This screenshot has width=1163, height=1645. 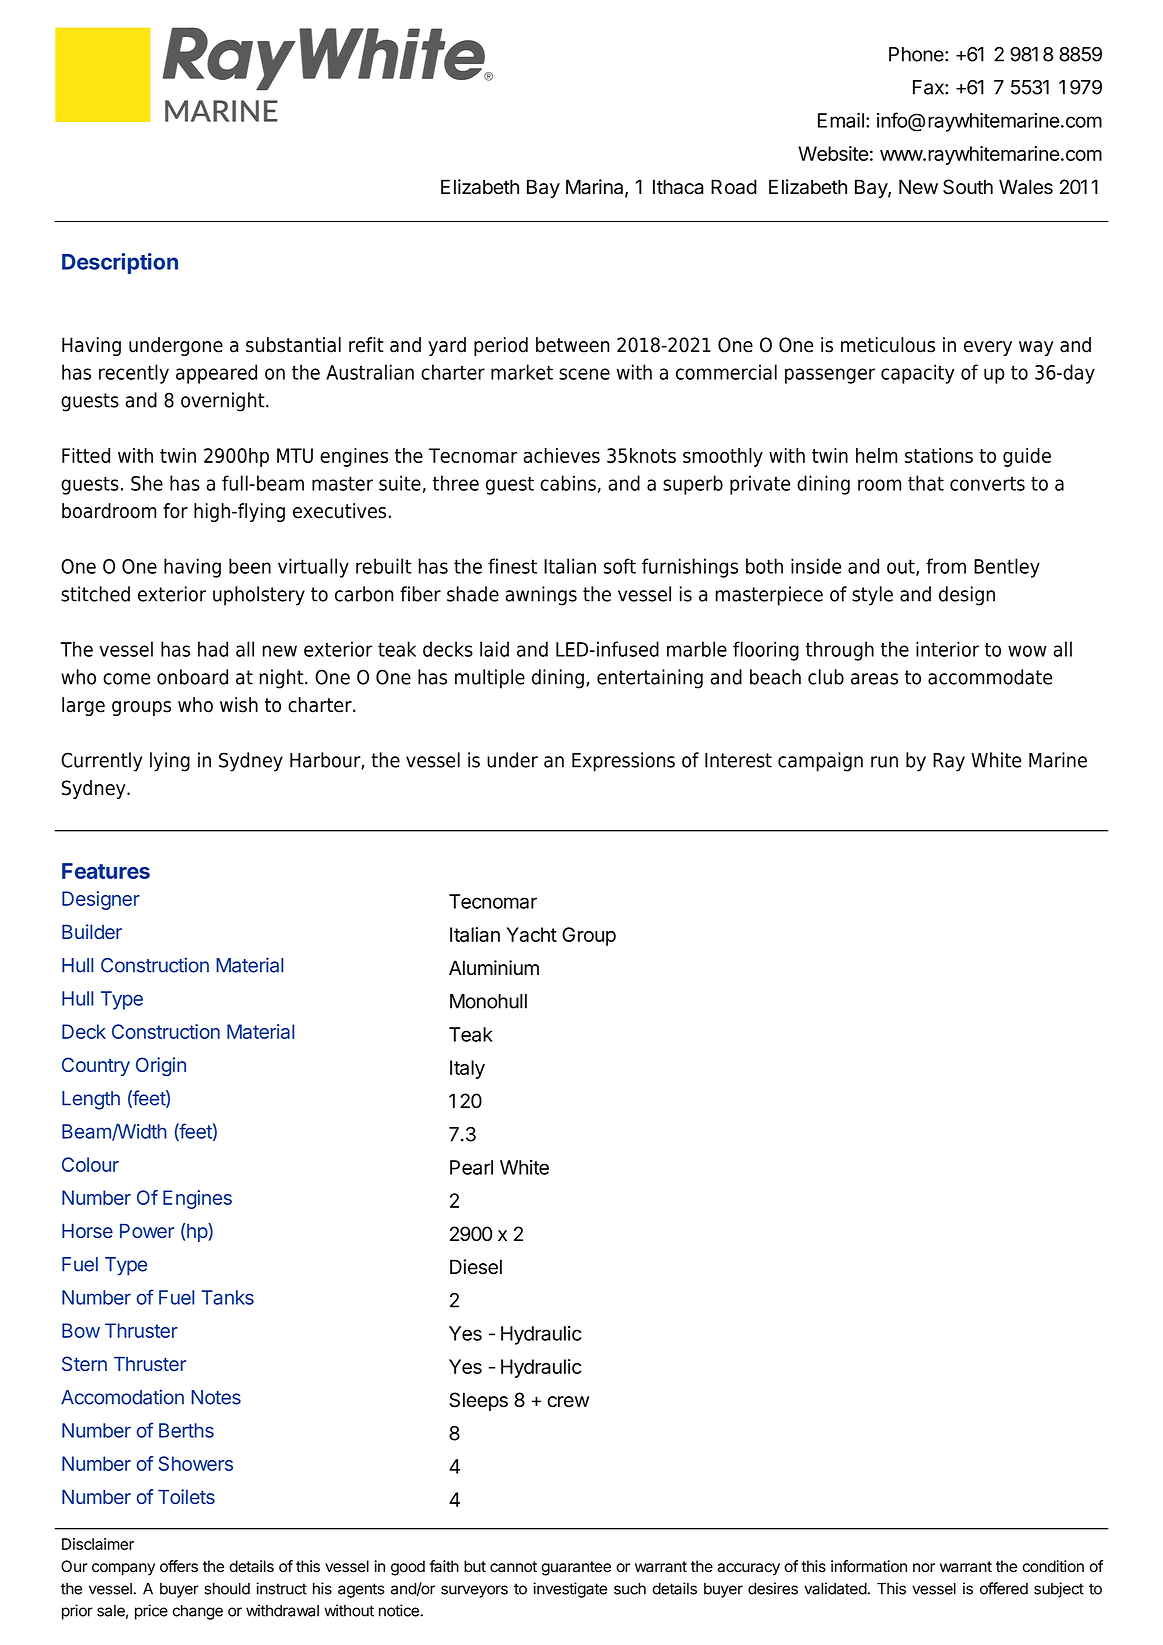 I want to click on that, so click(x=926, y=483).
